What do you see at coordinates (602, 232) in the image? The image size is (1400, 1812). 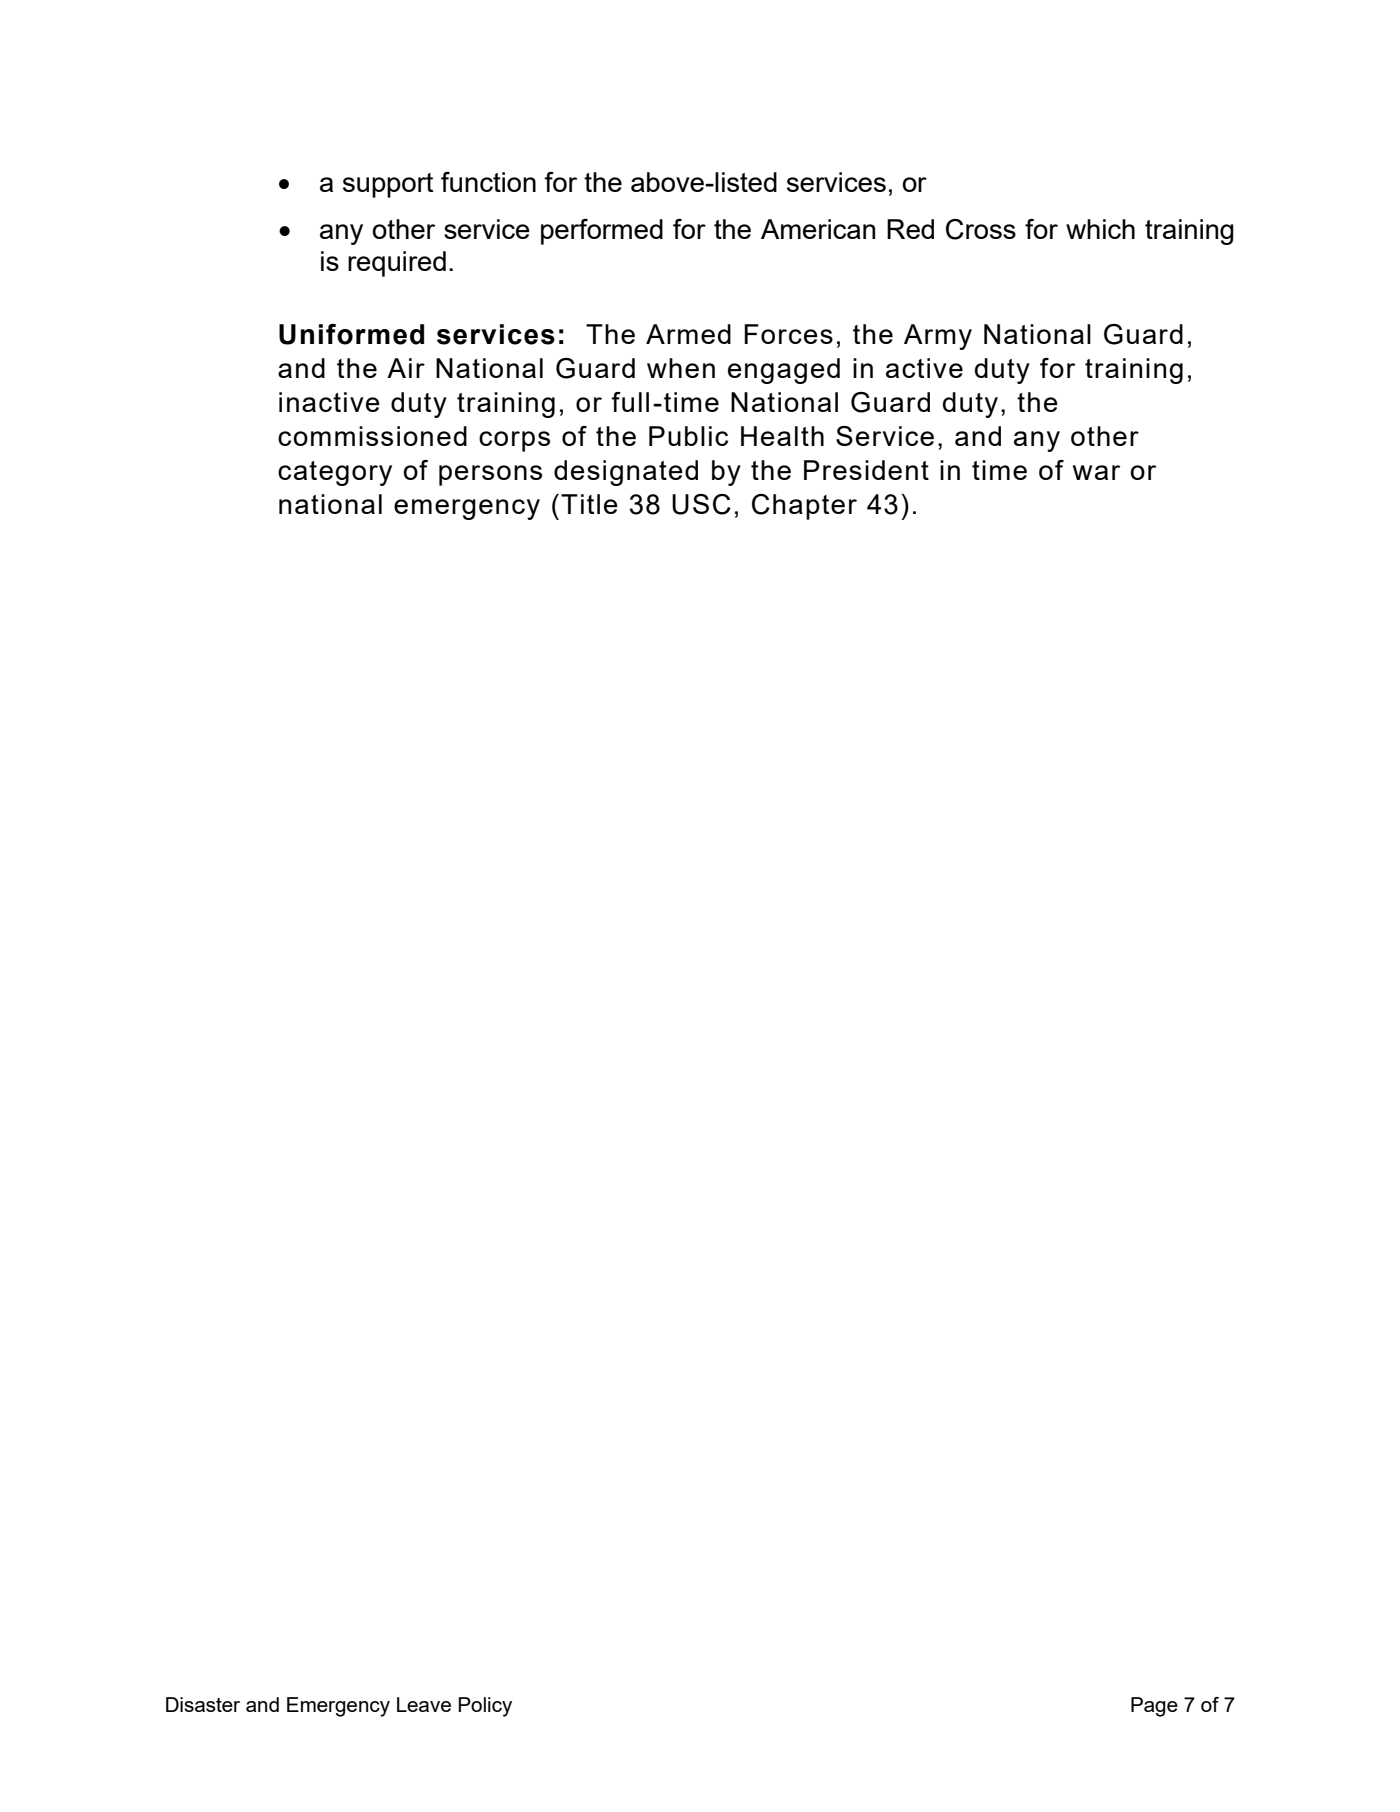 I see `performed` at bounding box center [602, 232].
